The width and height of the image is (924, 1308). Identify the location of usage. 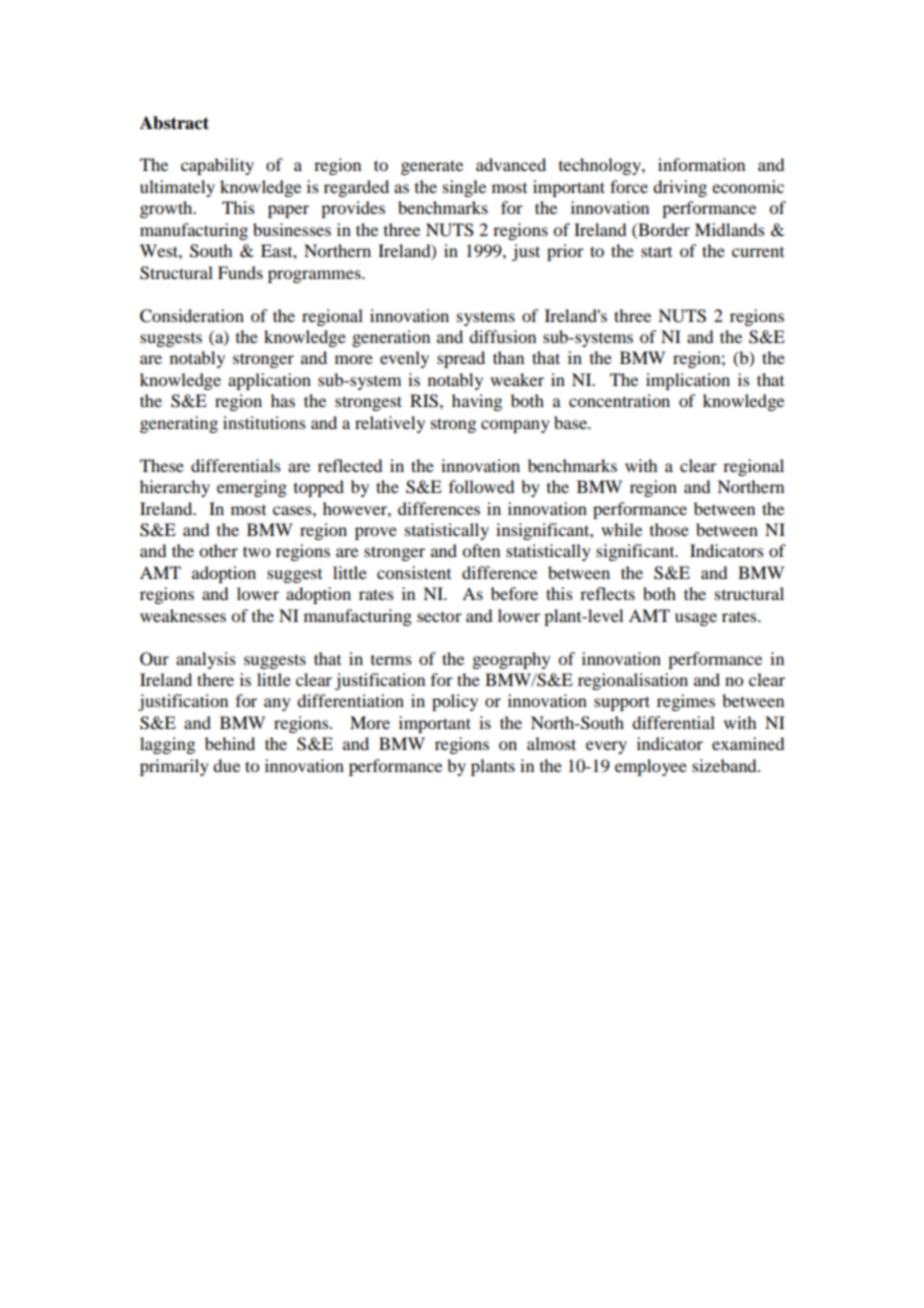
(696, 619).
